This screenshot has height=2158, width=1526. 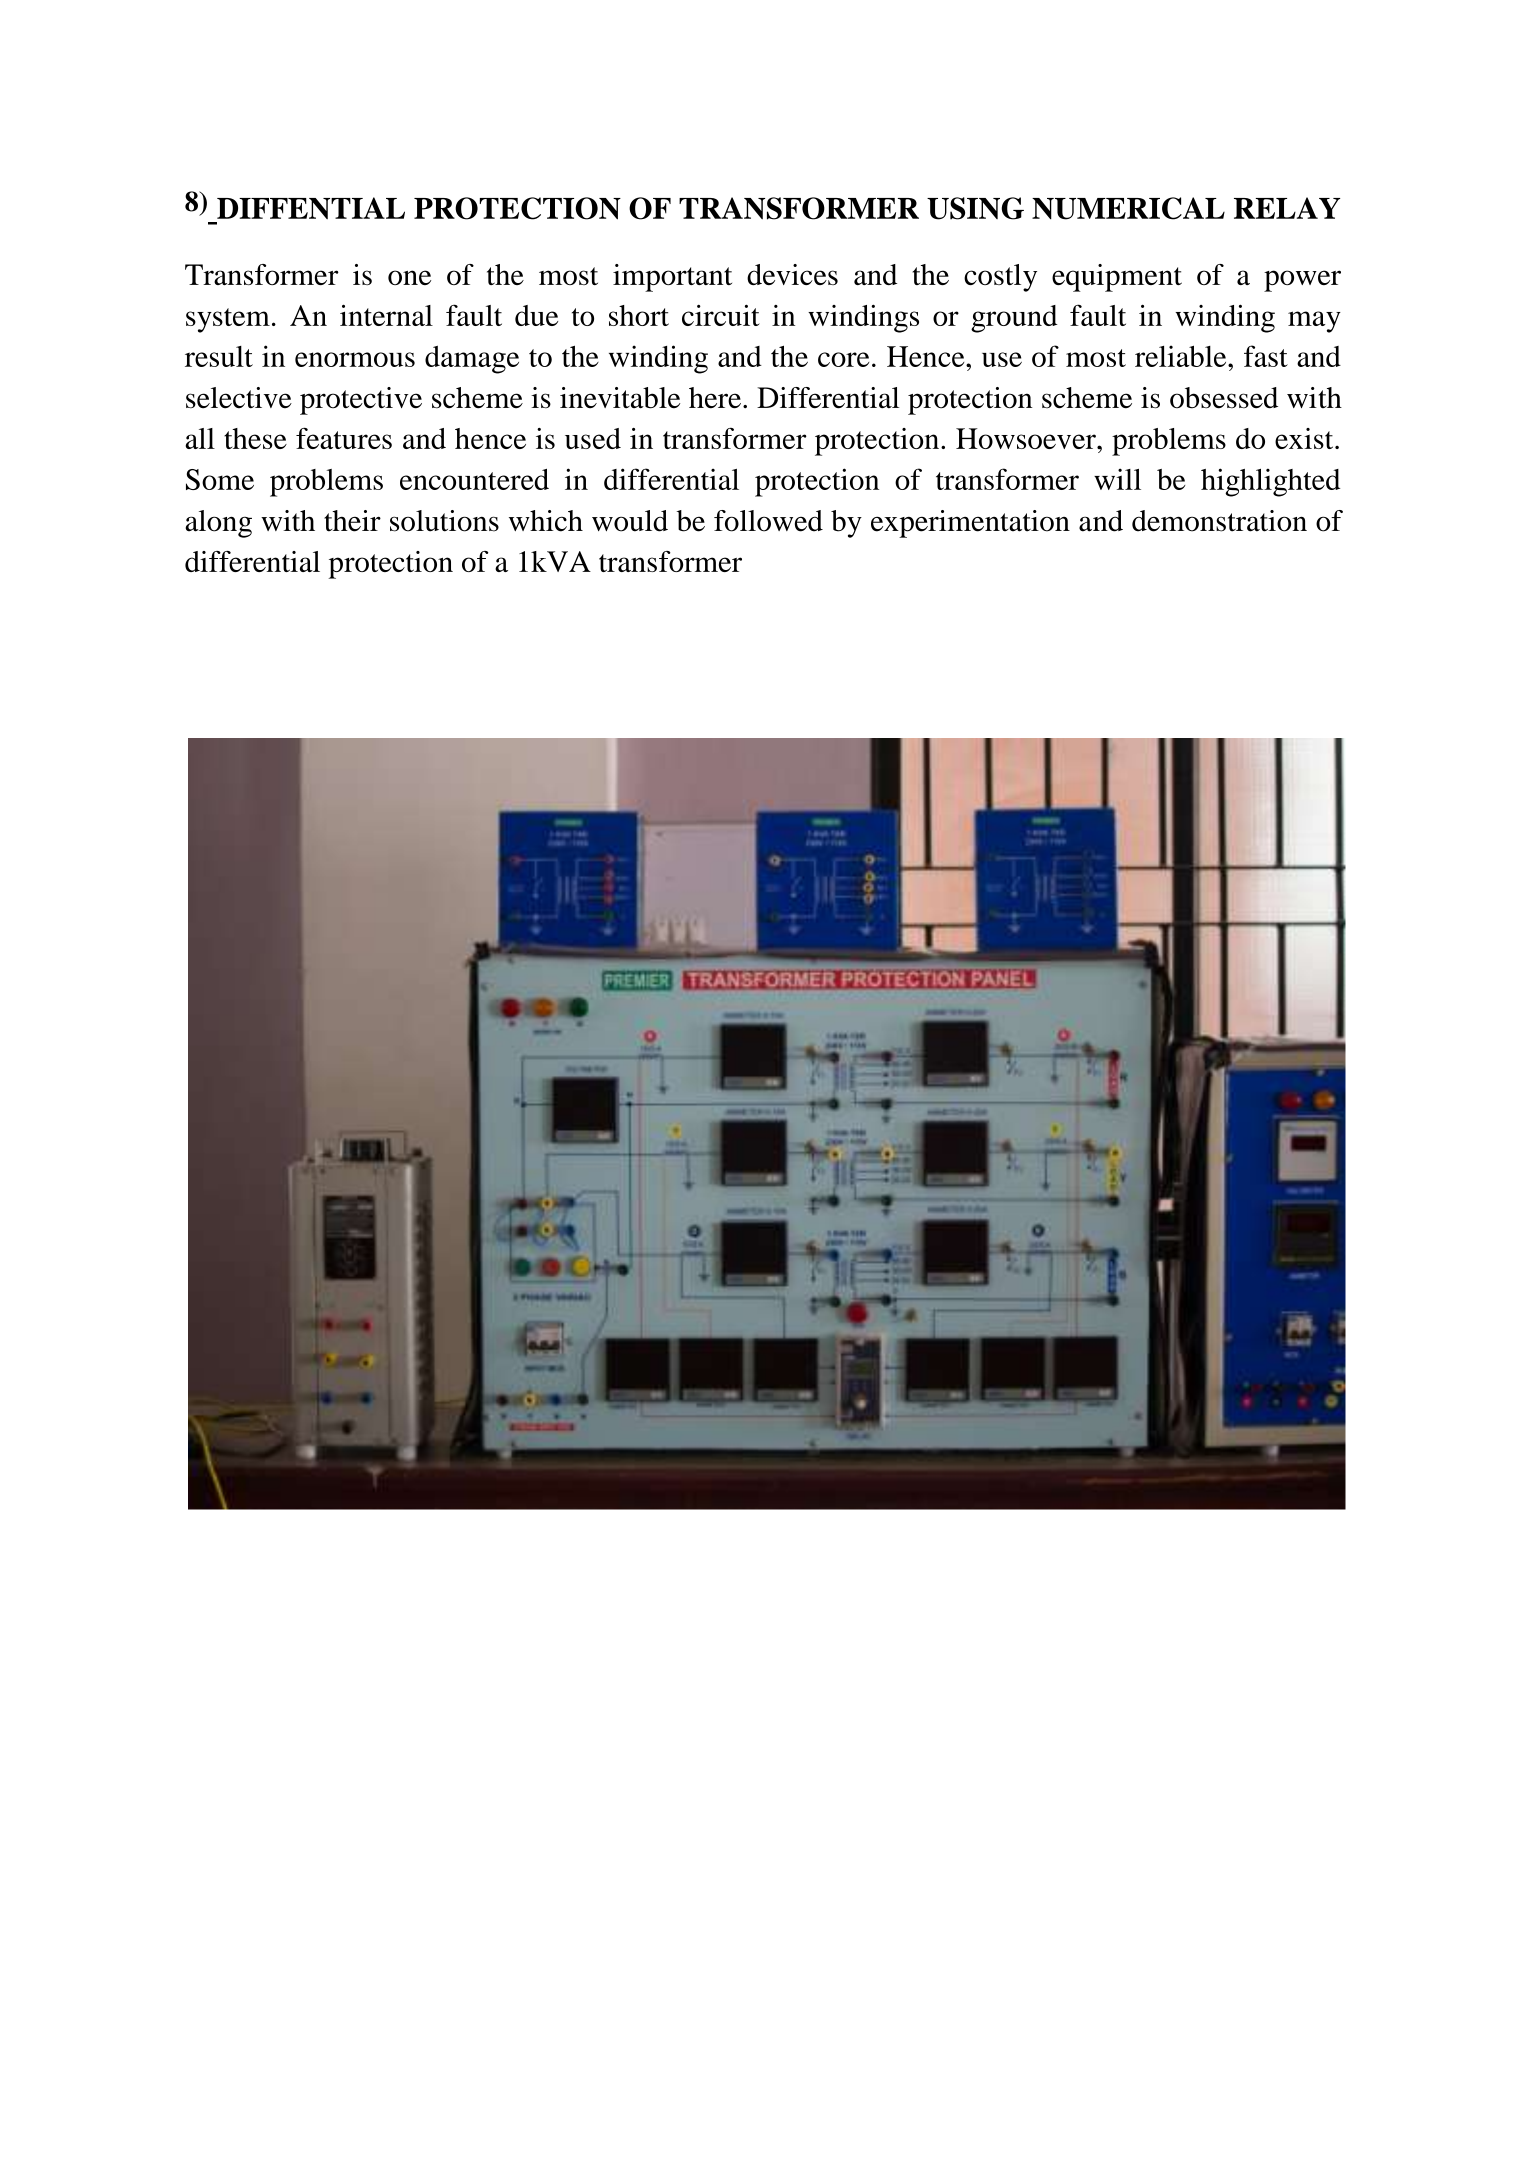 What do you see at coordinates (721, 315) in the screenshot?
I see `circuit` at bounding box center [721, 315].
